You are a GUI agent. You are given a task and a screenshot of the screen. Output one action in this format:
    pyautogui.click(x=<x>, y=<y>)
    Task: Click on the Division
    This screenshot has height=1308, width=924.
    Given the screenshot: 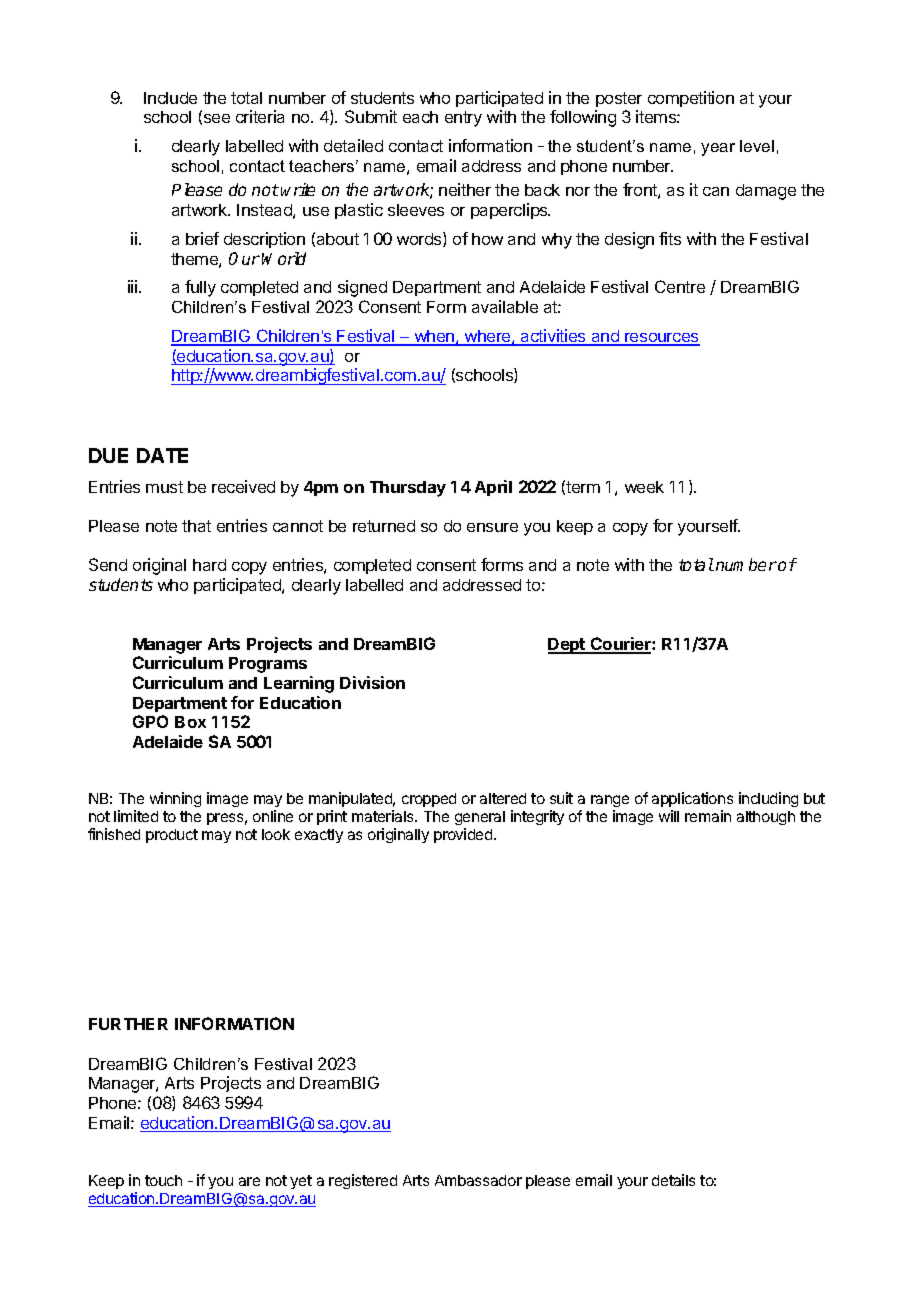 What is the action you would take?
    pyautogui.click(x=372, y=682)
